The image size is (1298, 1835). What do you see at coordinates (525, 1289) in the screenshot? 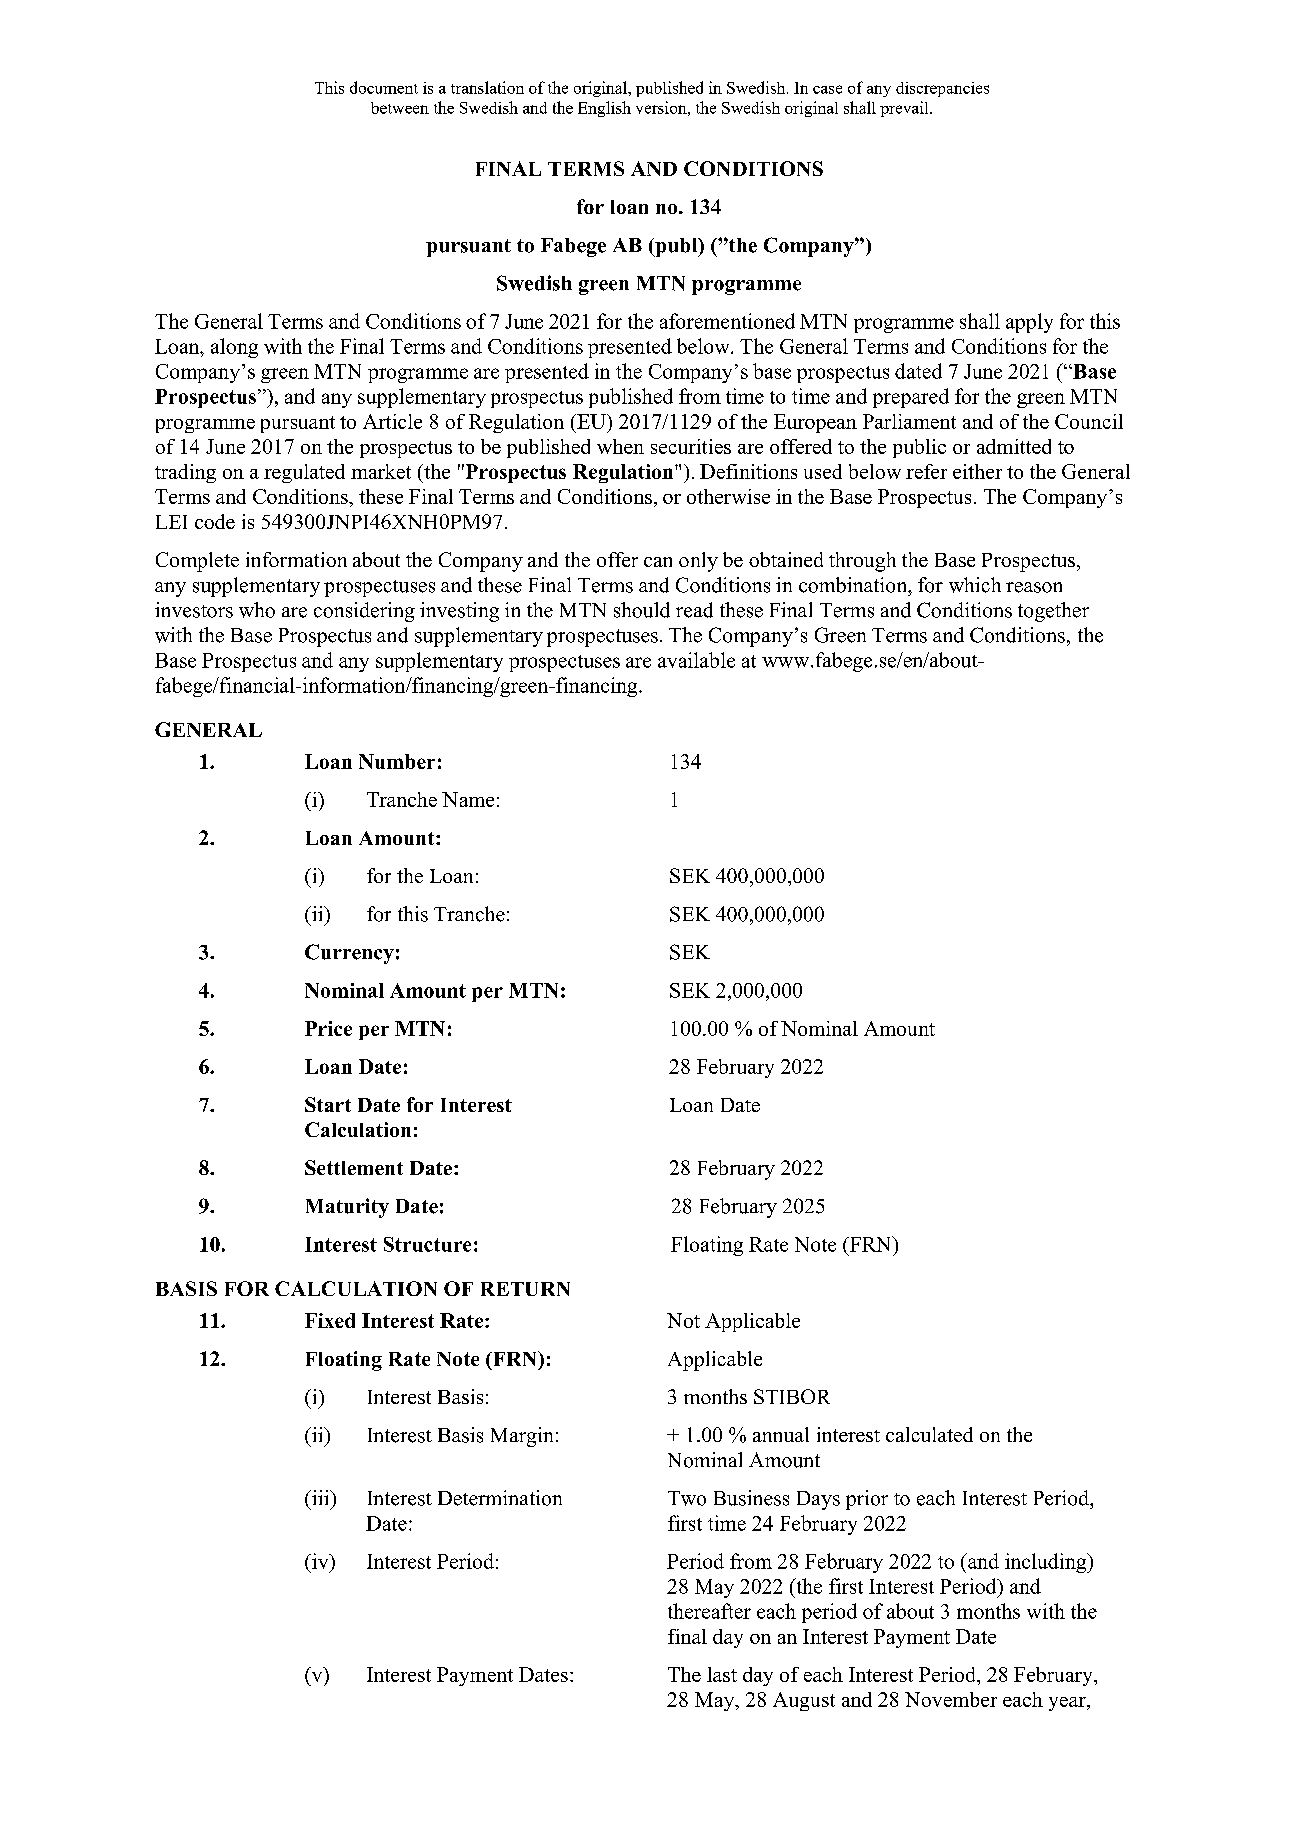
I see `RETURN` at bounding box center [525, 1289].
